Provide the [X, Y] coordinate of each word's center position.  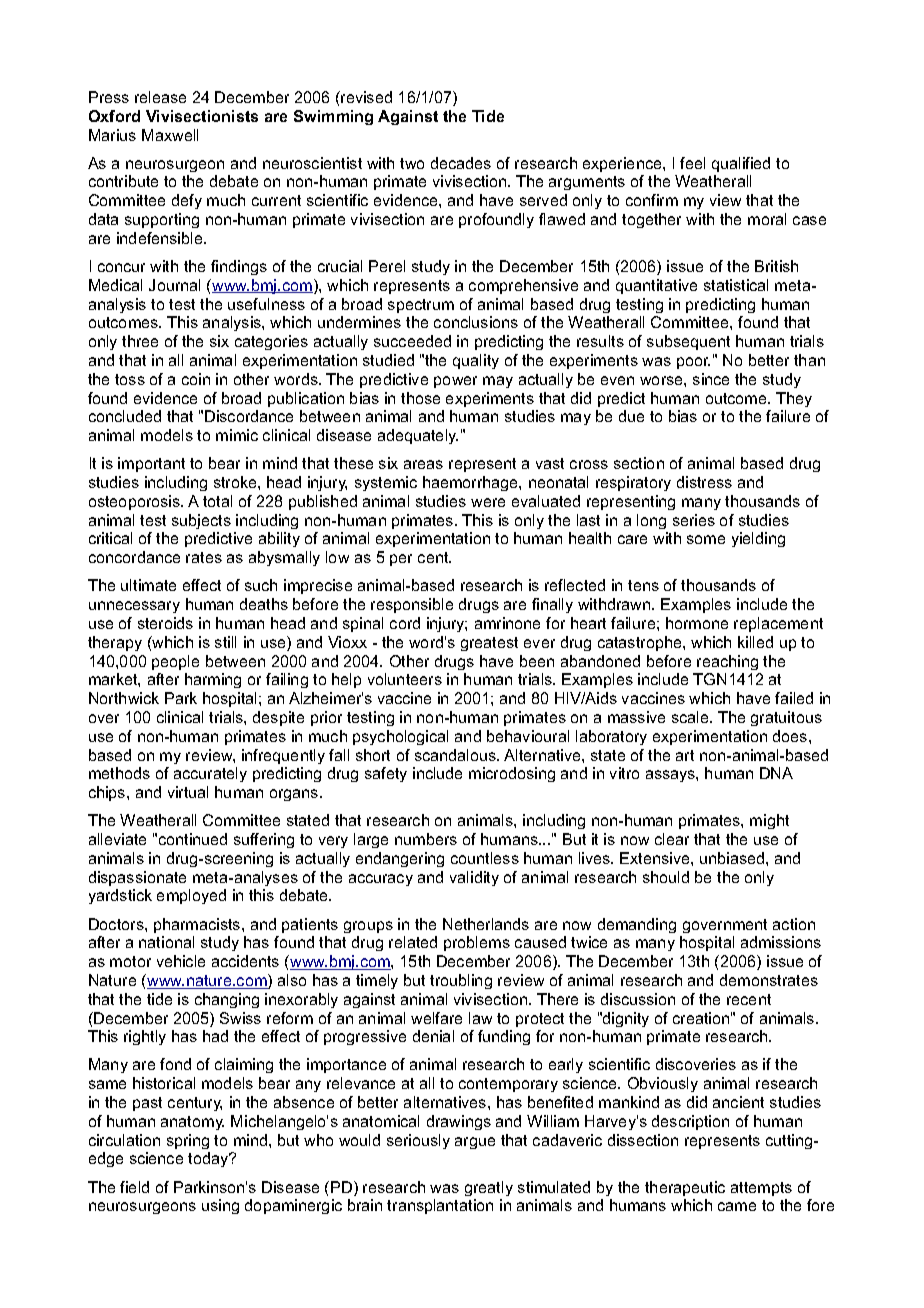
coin [196, 379]
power [455, 382]
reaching [727, 662]
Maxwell [170, 135]
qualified [741, 164]
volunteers [405, 679]
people [175, 662]
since [711, 379]
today [209, 1159]
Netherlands [486, 924]
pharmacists [198, 925]
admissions [781, 942]
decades [461, 163]
